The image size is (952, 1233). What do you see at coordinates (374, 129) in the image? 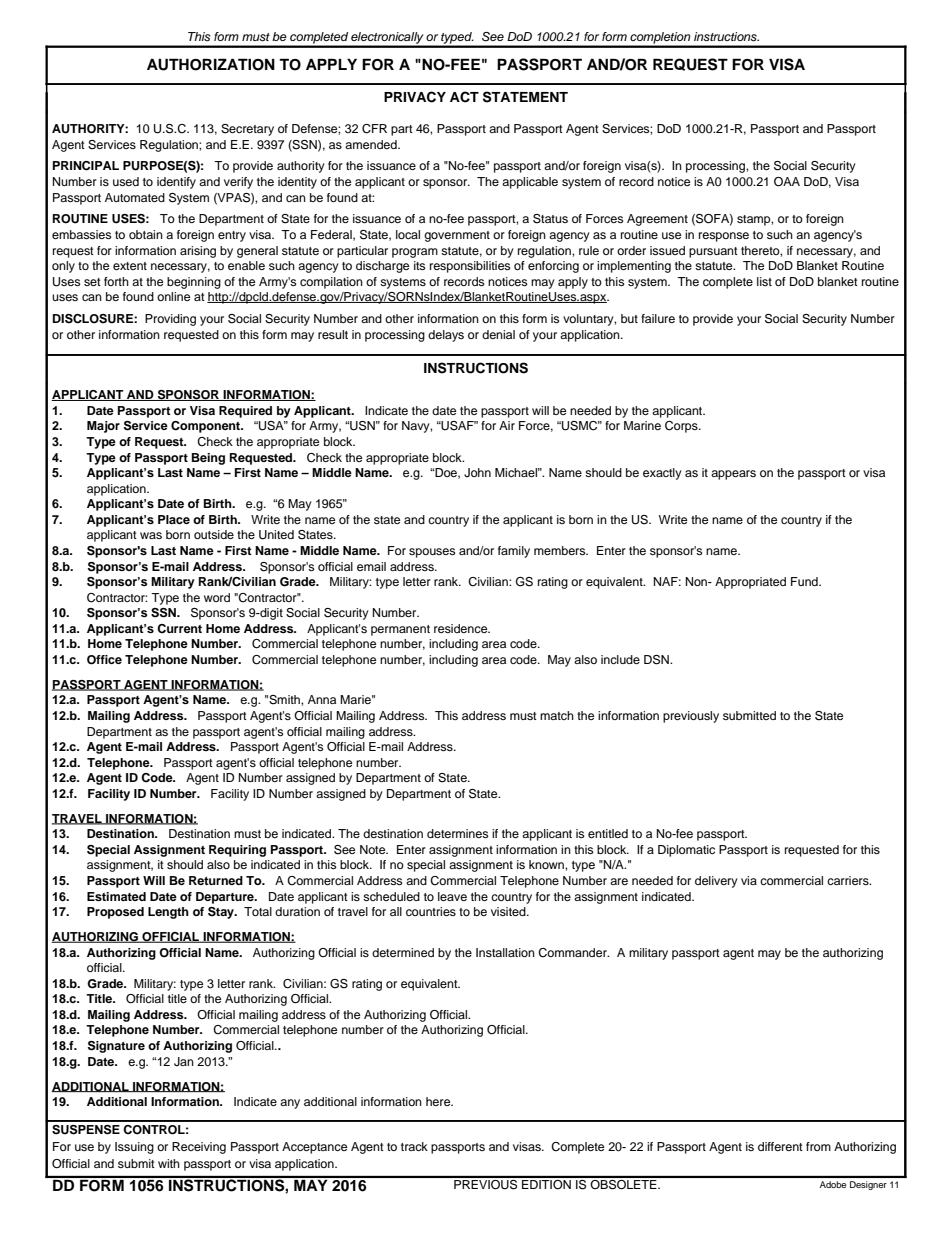
I see `CFR` at bounding box center [374, 129].
